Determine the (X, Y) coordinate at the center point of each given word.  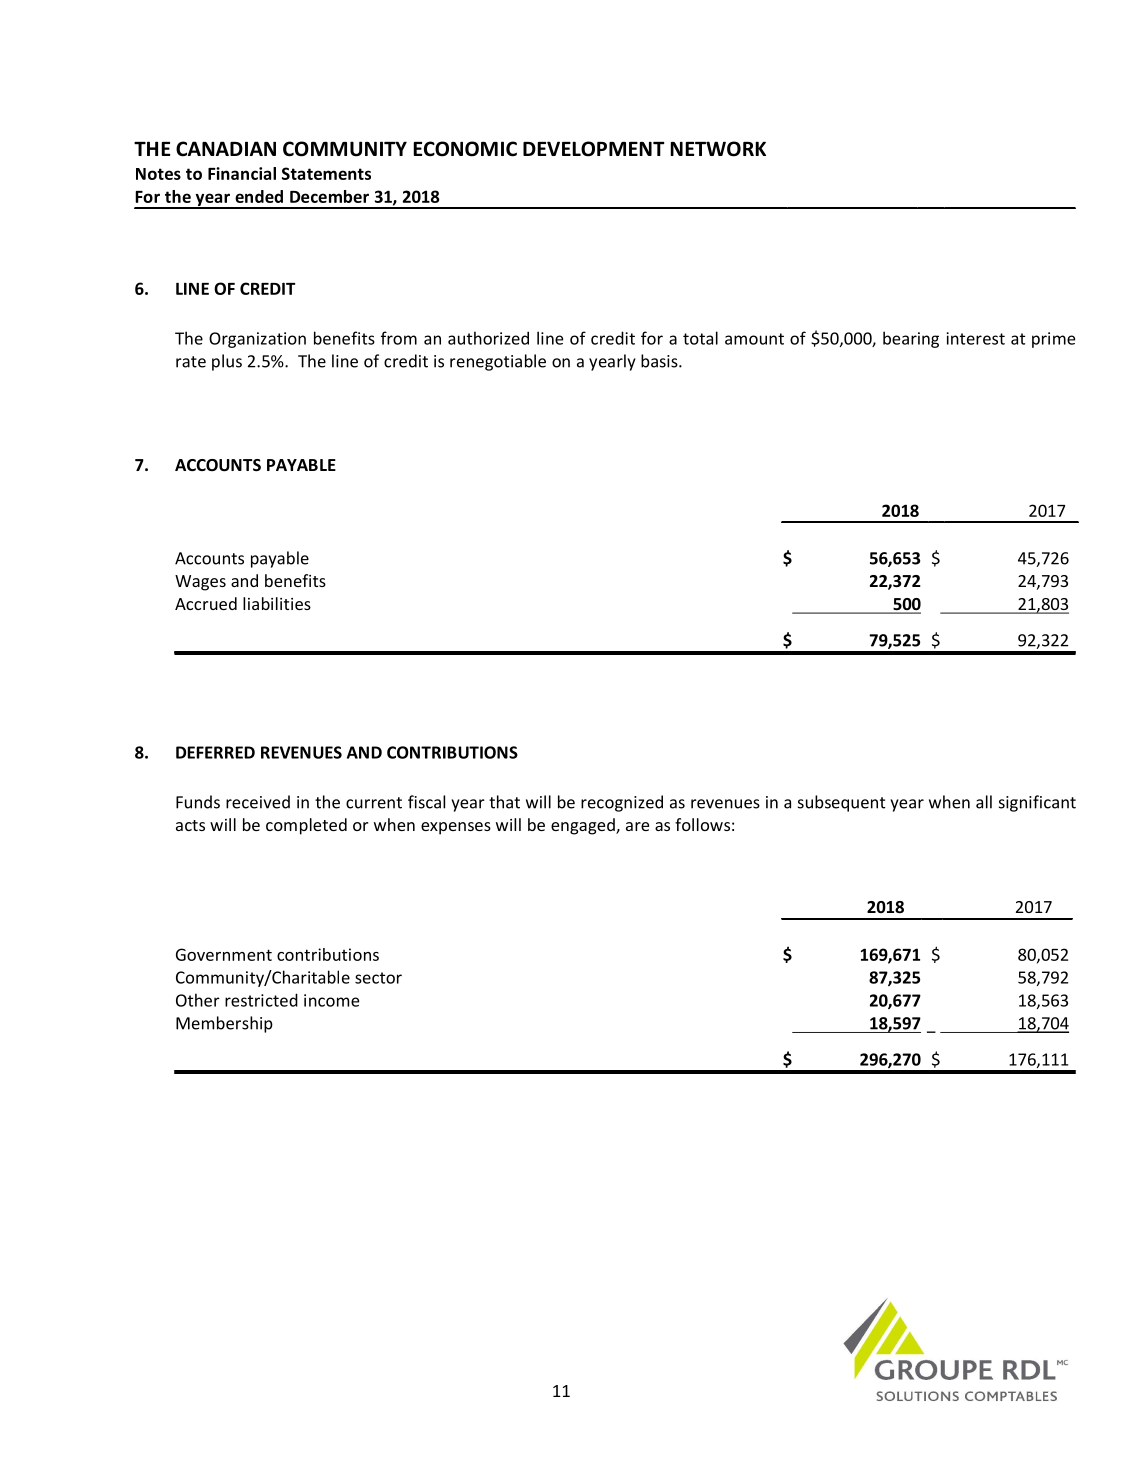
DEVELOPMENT (593, 149)
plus (227, 362)
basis (660, 361)
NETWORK (718, 149)
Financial (242, 173)
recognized (622, 803)
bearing (911, 339)
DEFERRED (215, 752)
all (984, 802)
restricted (261, 1000)
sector (378, 978)
